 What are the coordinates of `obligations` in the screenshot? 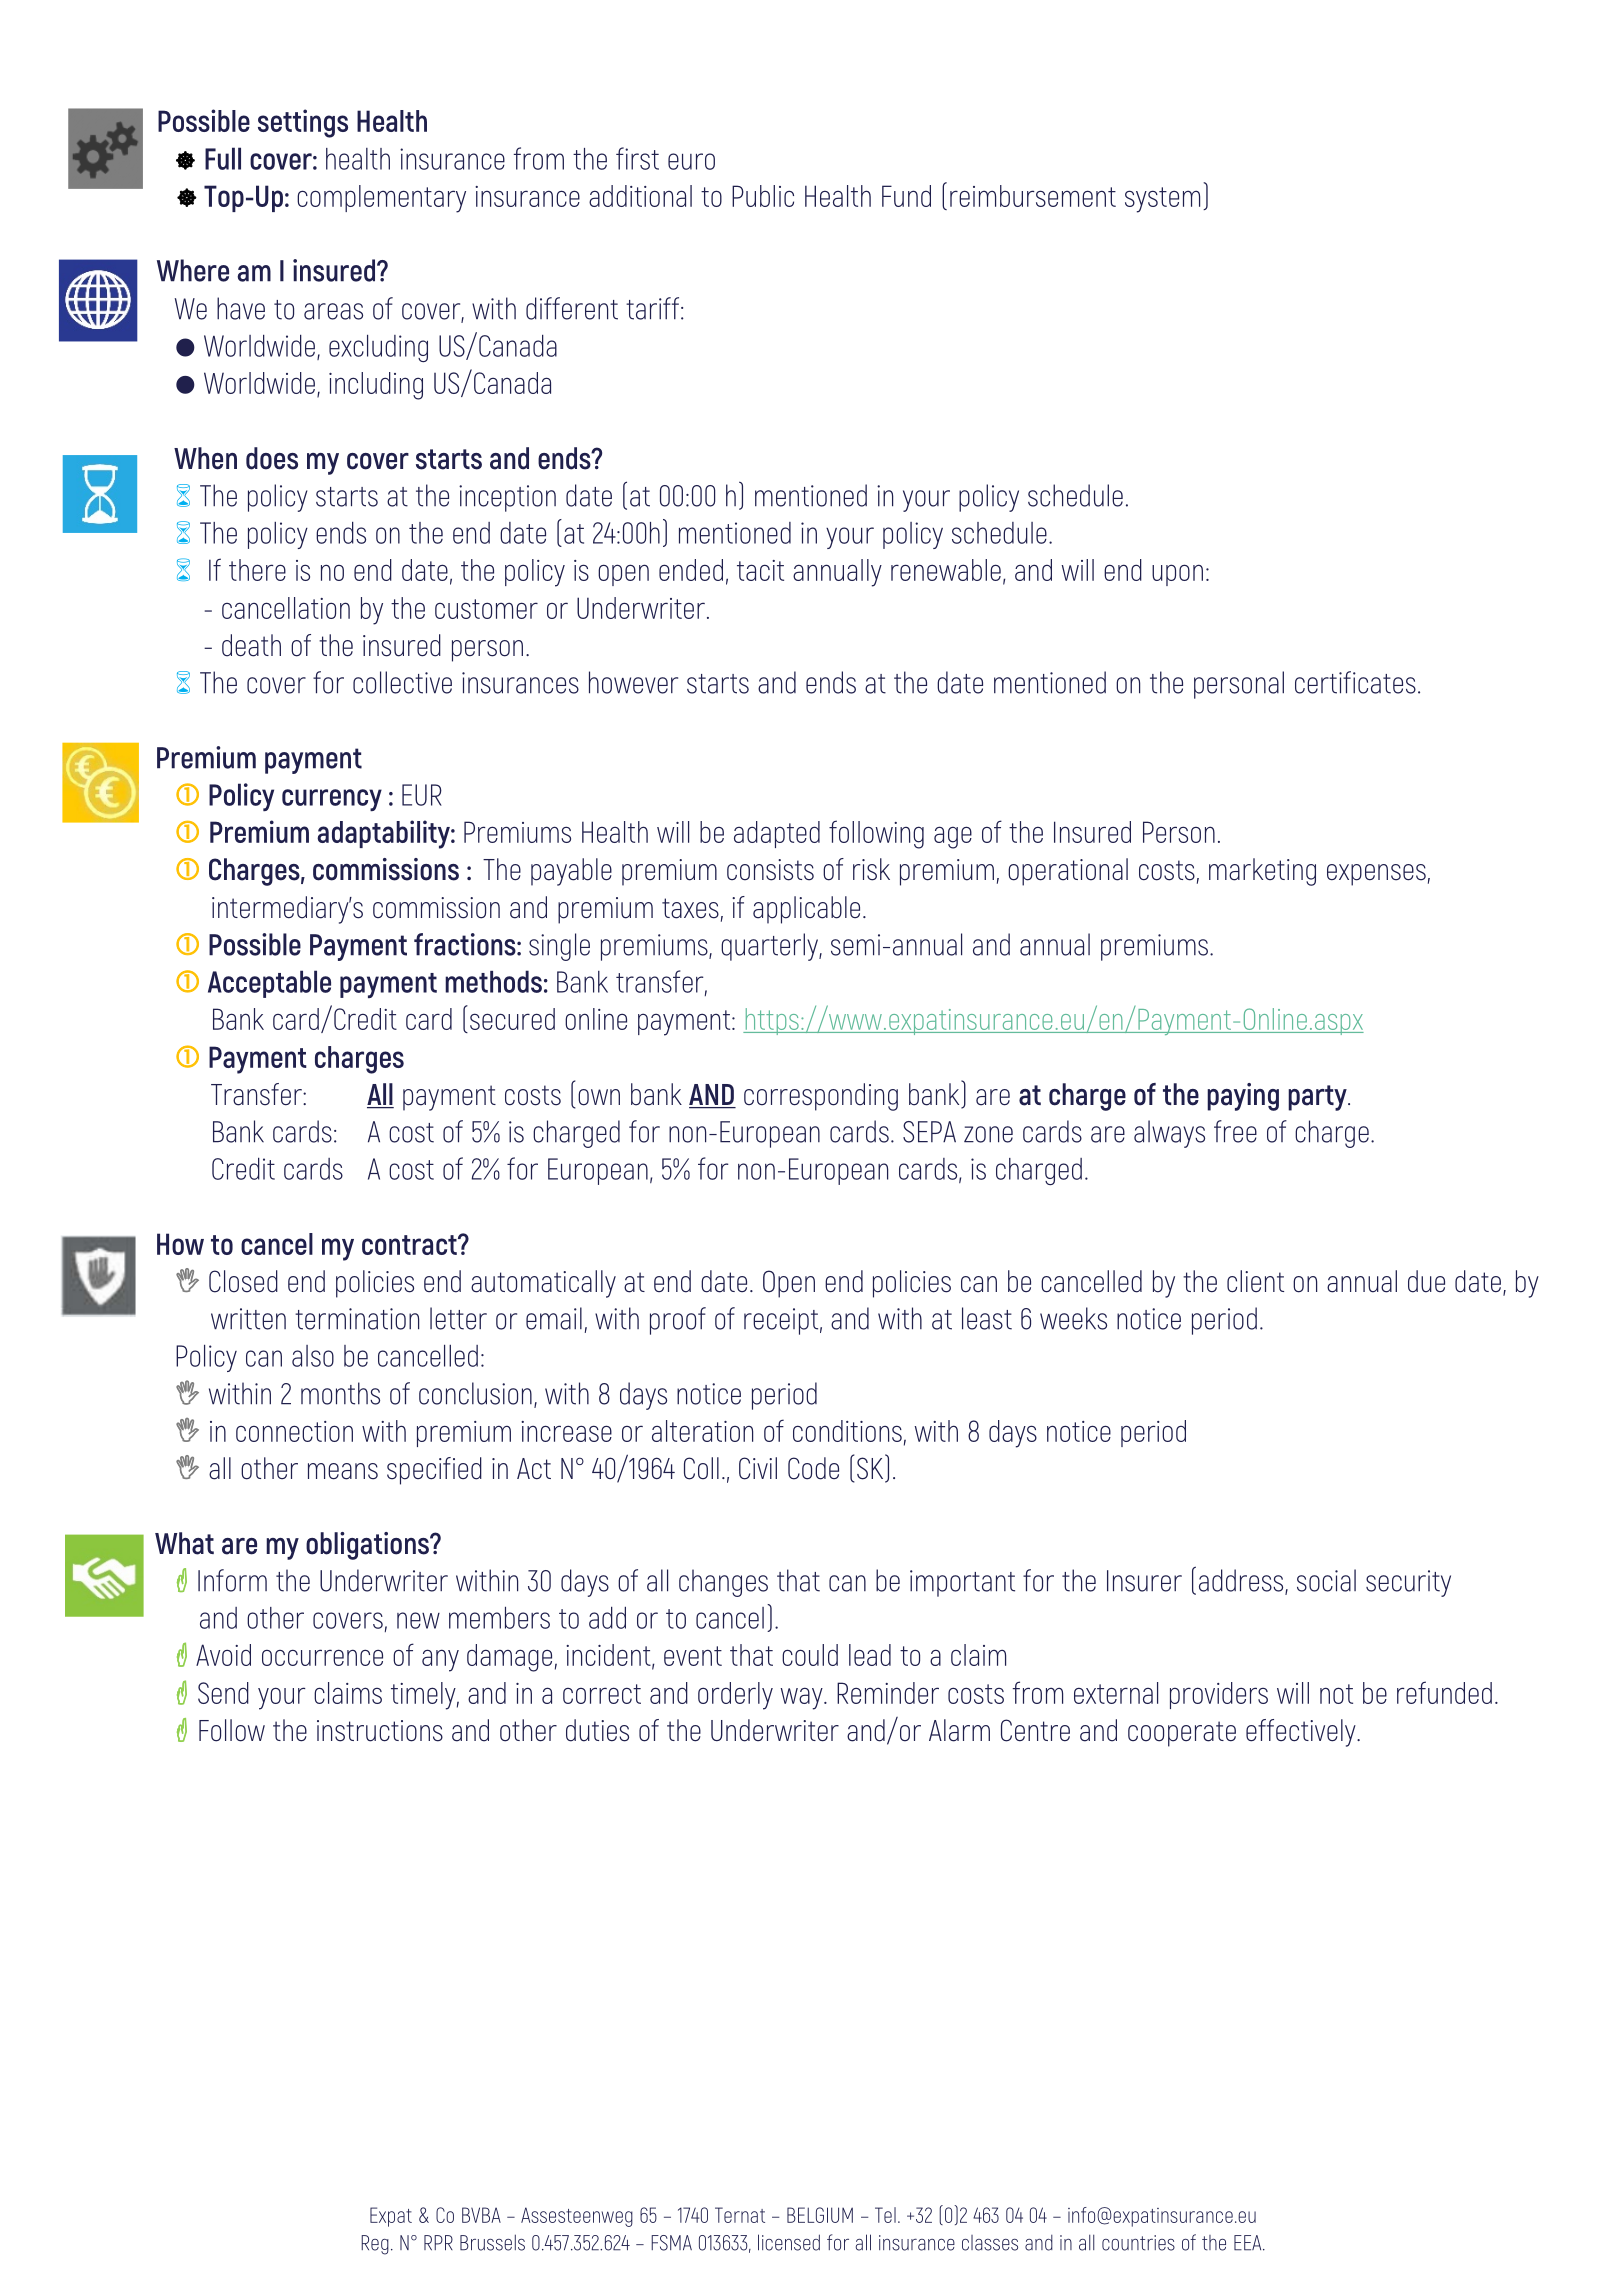 It's located at (368, 1546).
